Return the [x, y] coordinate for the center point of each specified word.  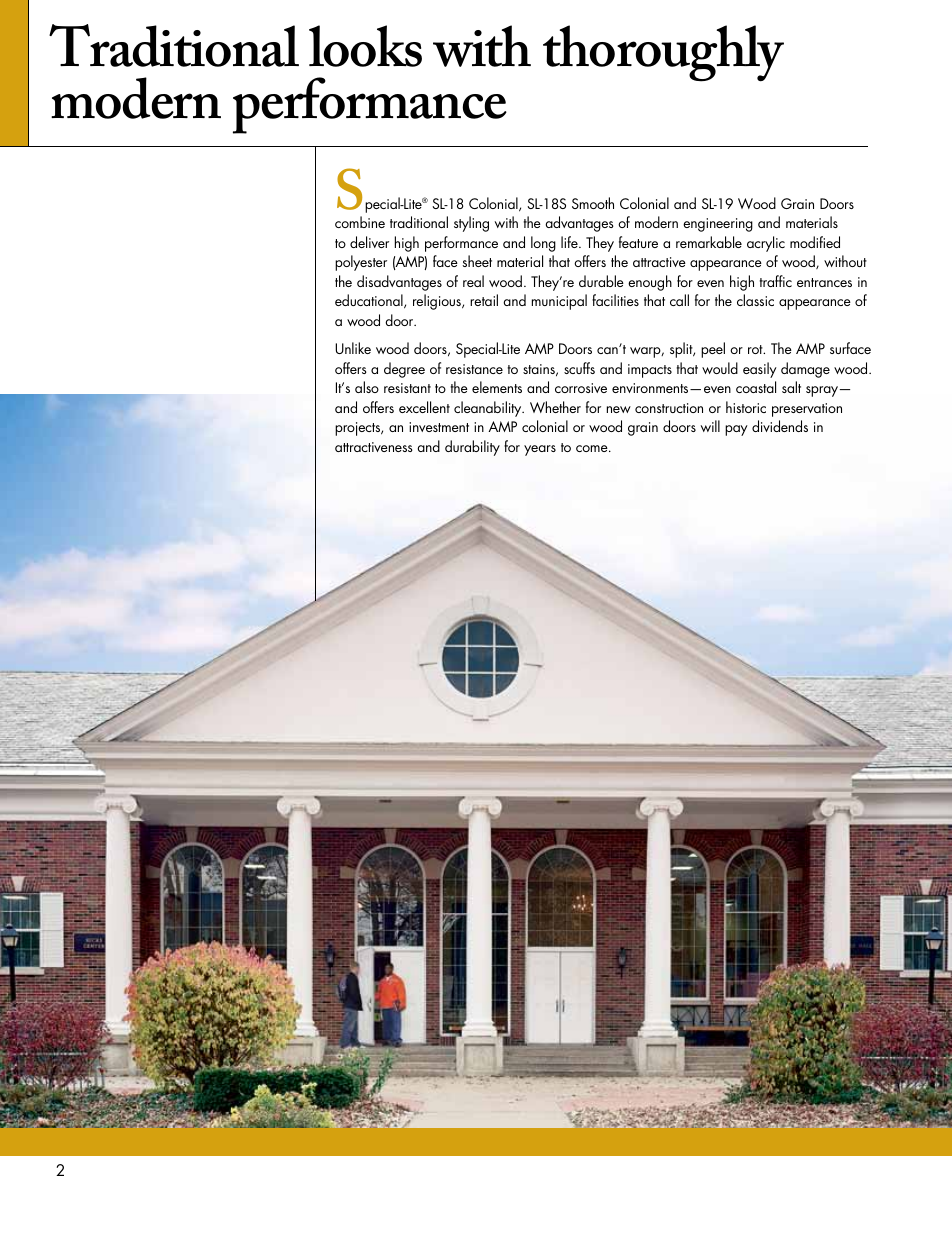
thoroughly [663, 53]
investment [439, 427]
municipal [559, 302]
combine [360, 222]
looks [365, 46]
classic [755, 300]
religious [438, 302]
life [570, 242]
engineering [718, 225]
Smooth [593, 203]
